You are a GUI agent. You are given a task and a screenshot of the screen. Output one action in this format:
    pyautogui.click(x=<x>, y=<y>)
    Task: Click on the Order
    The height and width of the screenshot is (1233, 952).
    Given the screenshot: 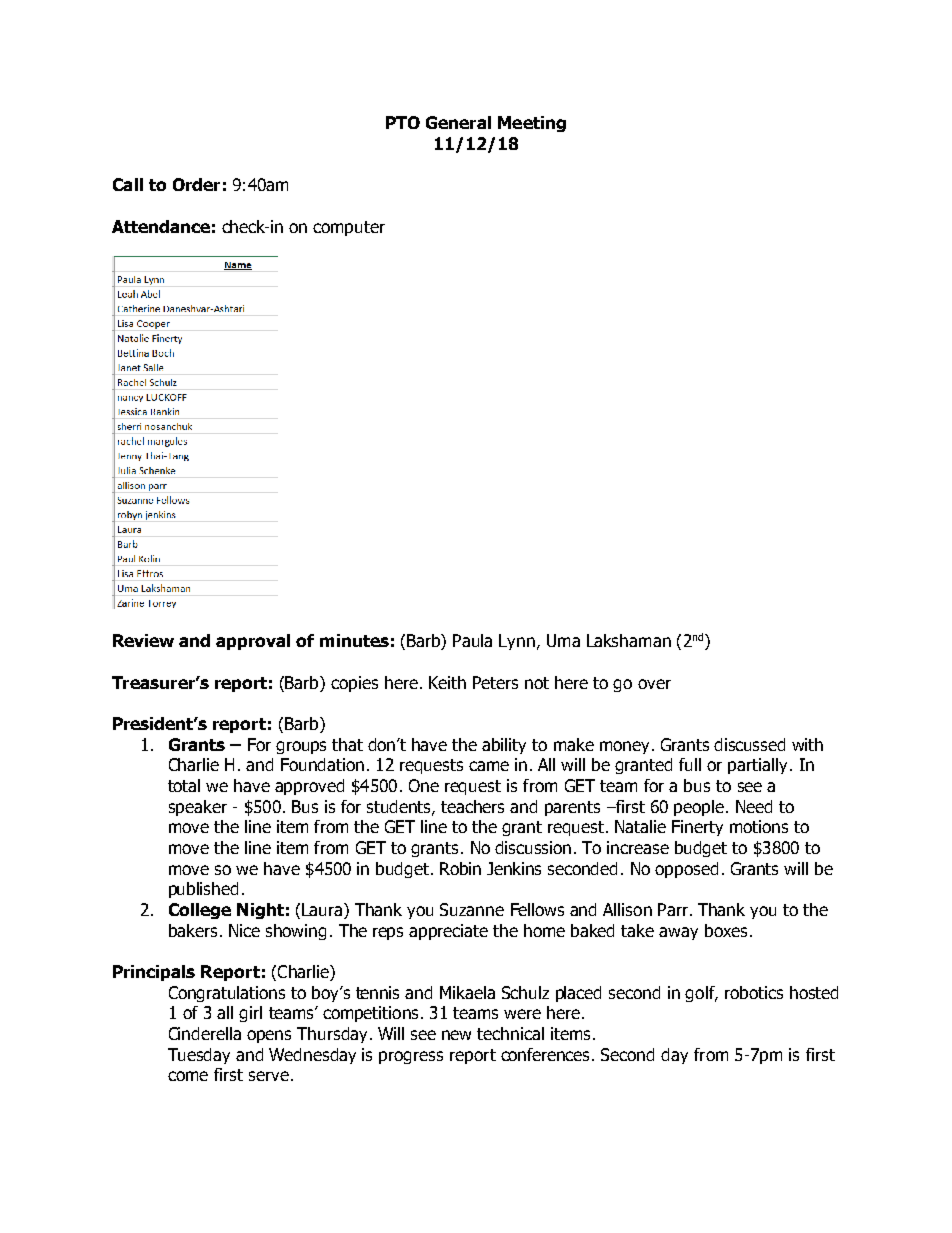 What is the action you would take?
    pyautogui.click(x=196, y=184)
